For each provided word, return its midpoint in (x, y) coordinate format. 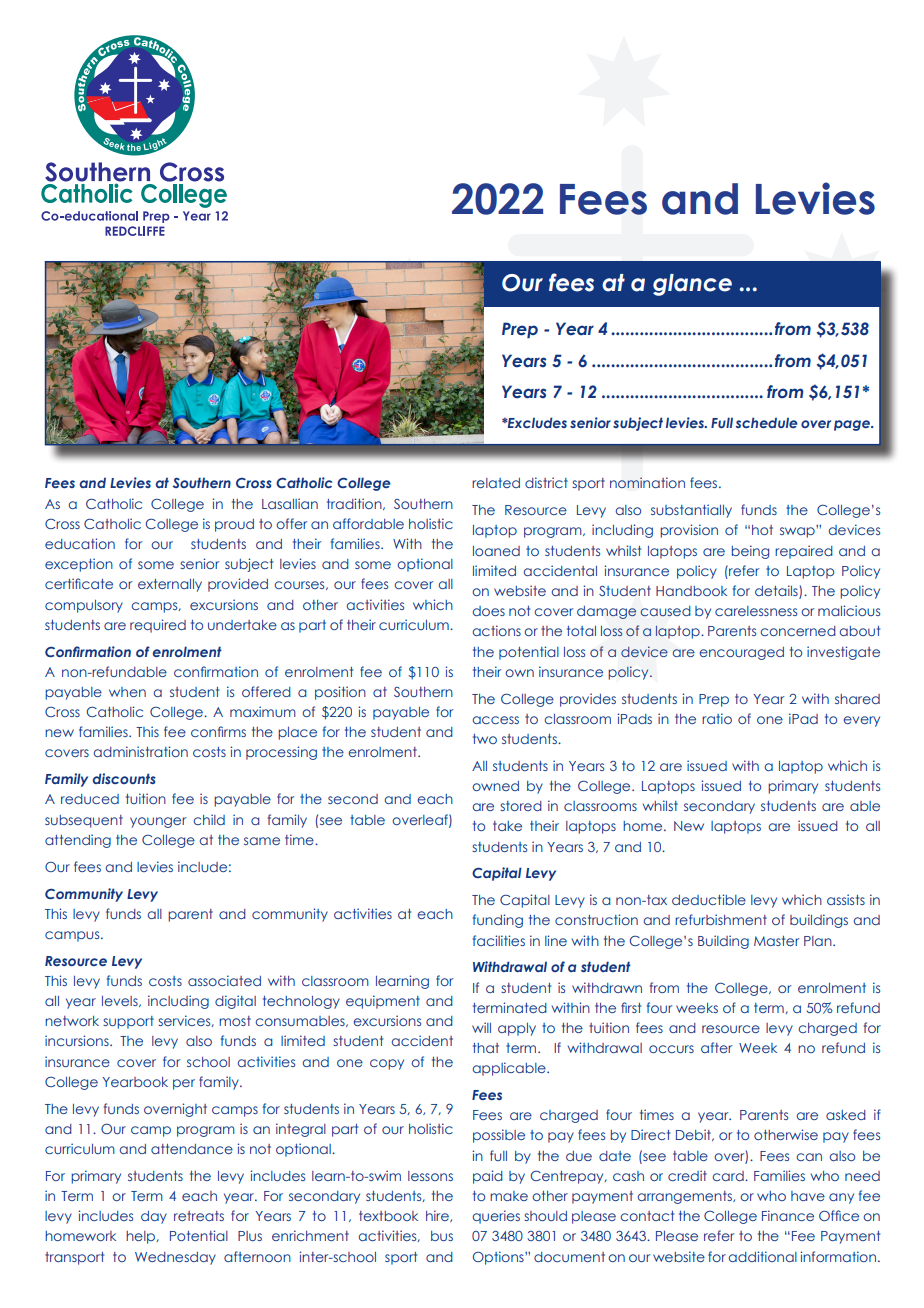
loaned (496, 551)
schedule (766, 422)
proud (234, 525)
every (861, 721)
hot (762, 530)
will (481, 1027)
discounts (124, 778)
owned (495, 786)
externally (170, 585)
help (141, 1237)
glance (692, 285)
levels (121, 1001)
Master (776, 941)
